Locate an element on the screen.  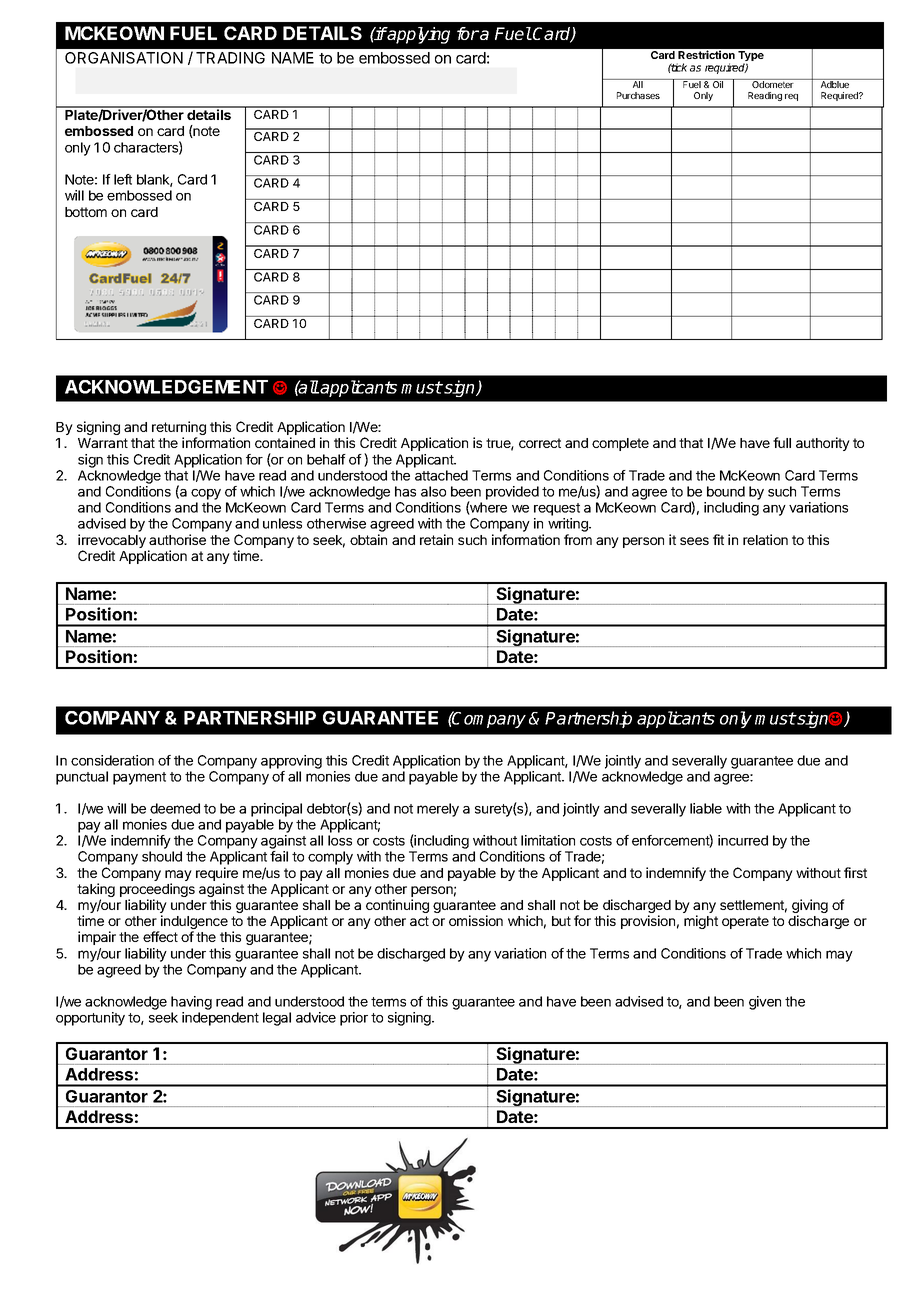
returning is located at coordinates (179, 429).
